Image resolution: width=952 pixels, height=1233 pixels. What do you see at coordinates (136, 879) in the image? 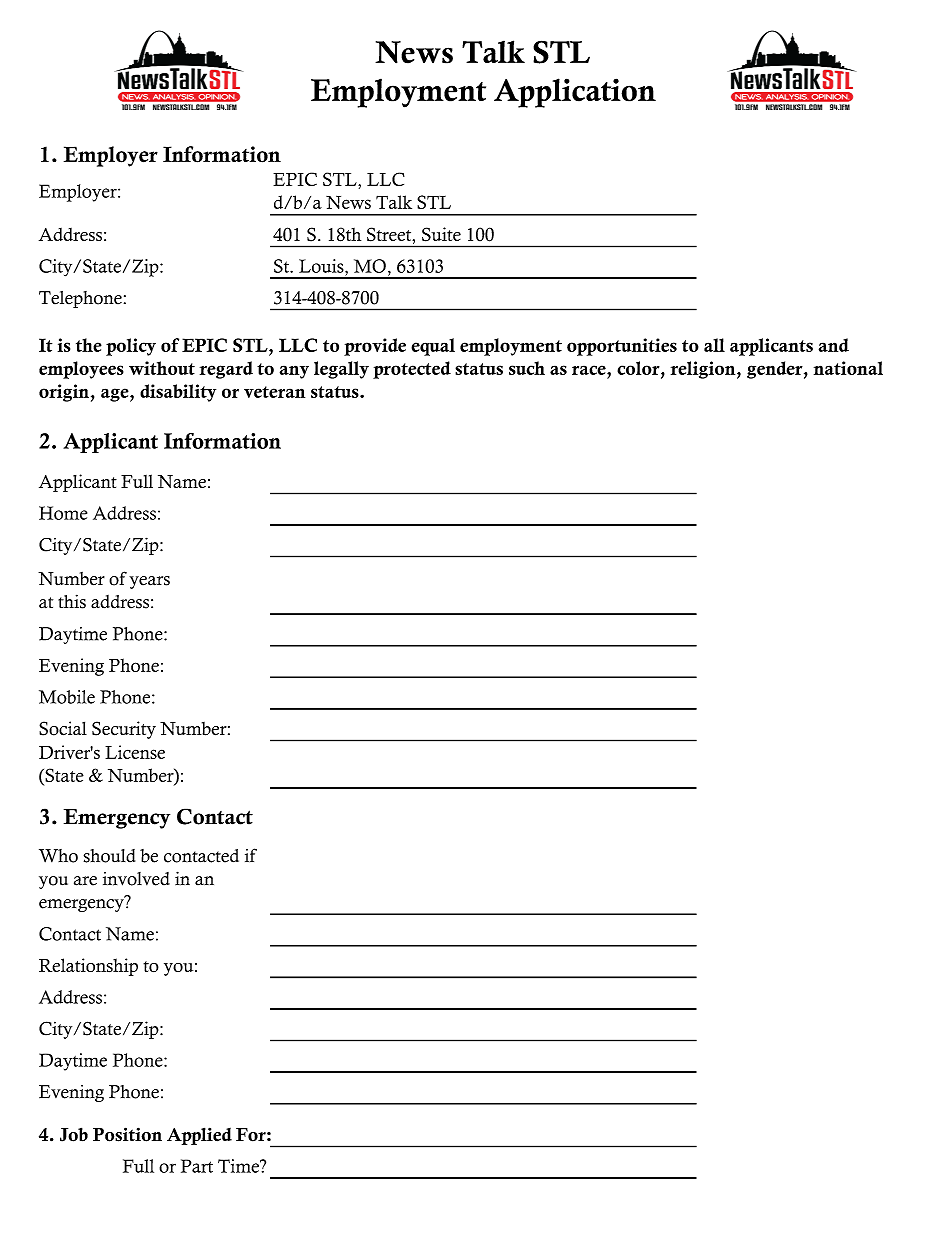
I see `involved` at bounding box center [136, 879].
